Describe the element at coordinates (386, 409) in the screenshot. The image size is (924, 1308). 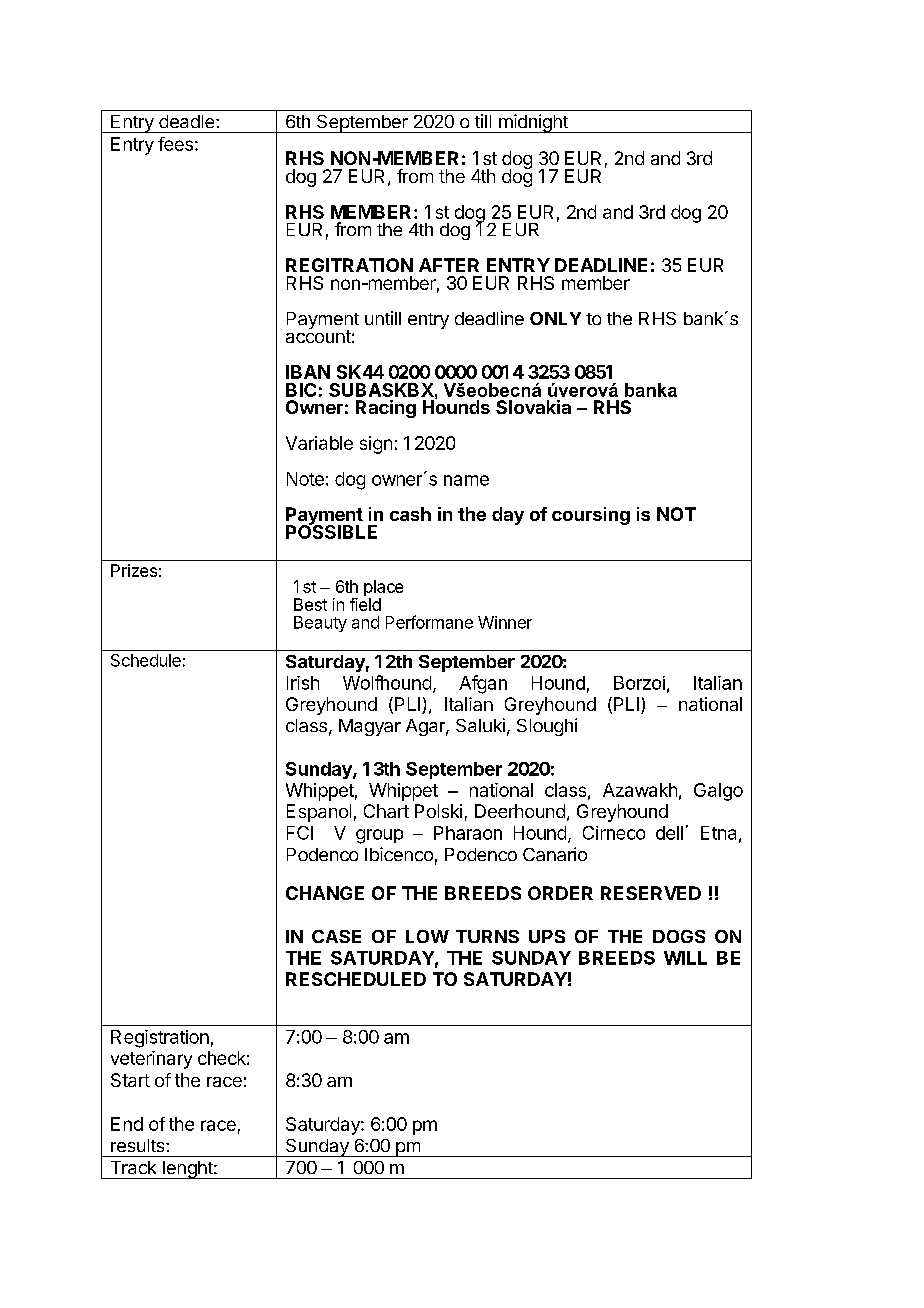
I see `Racing` at that location.
